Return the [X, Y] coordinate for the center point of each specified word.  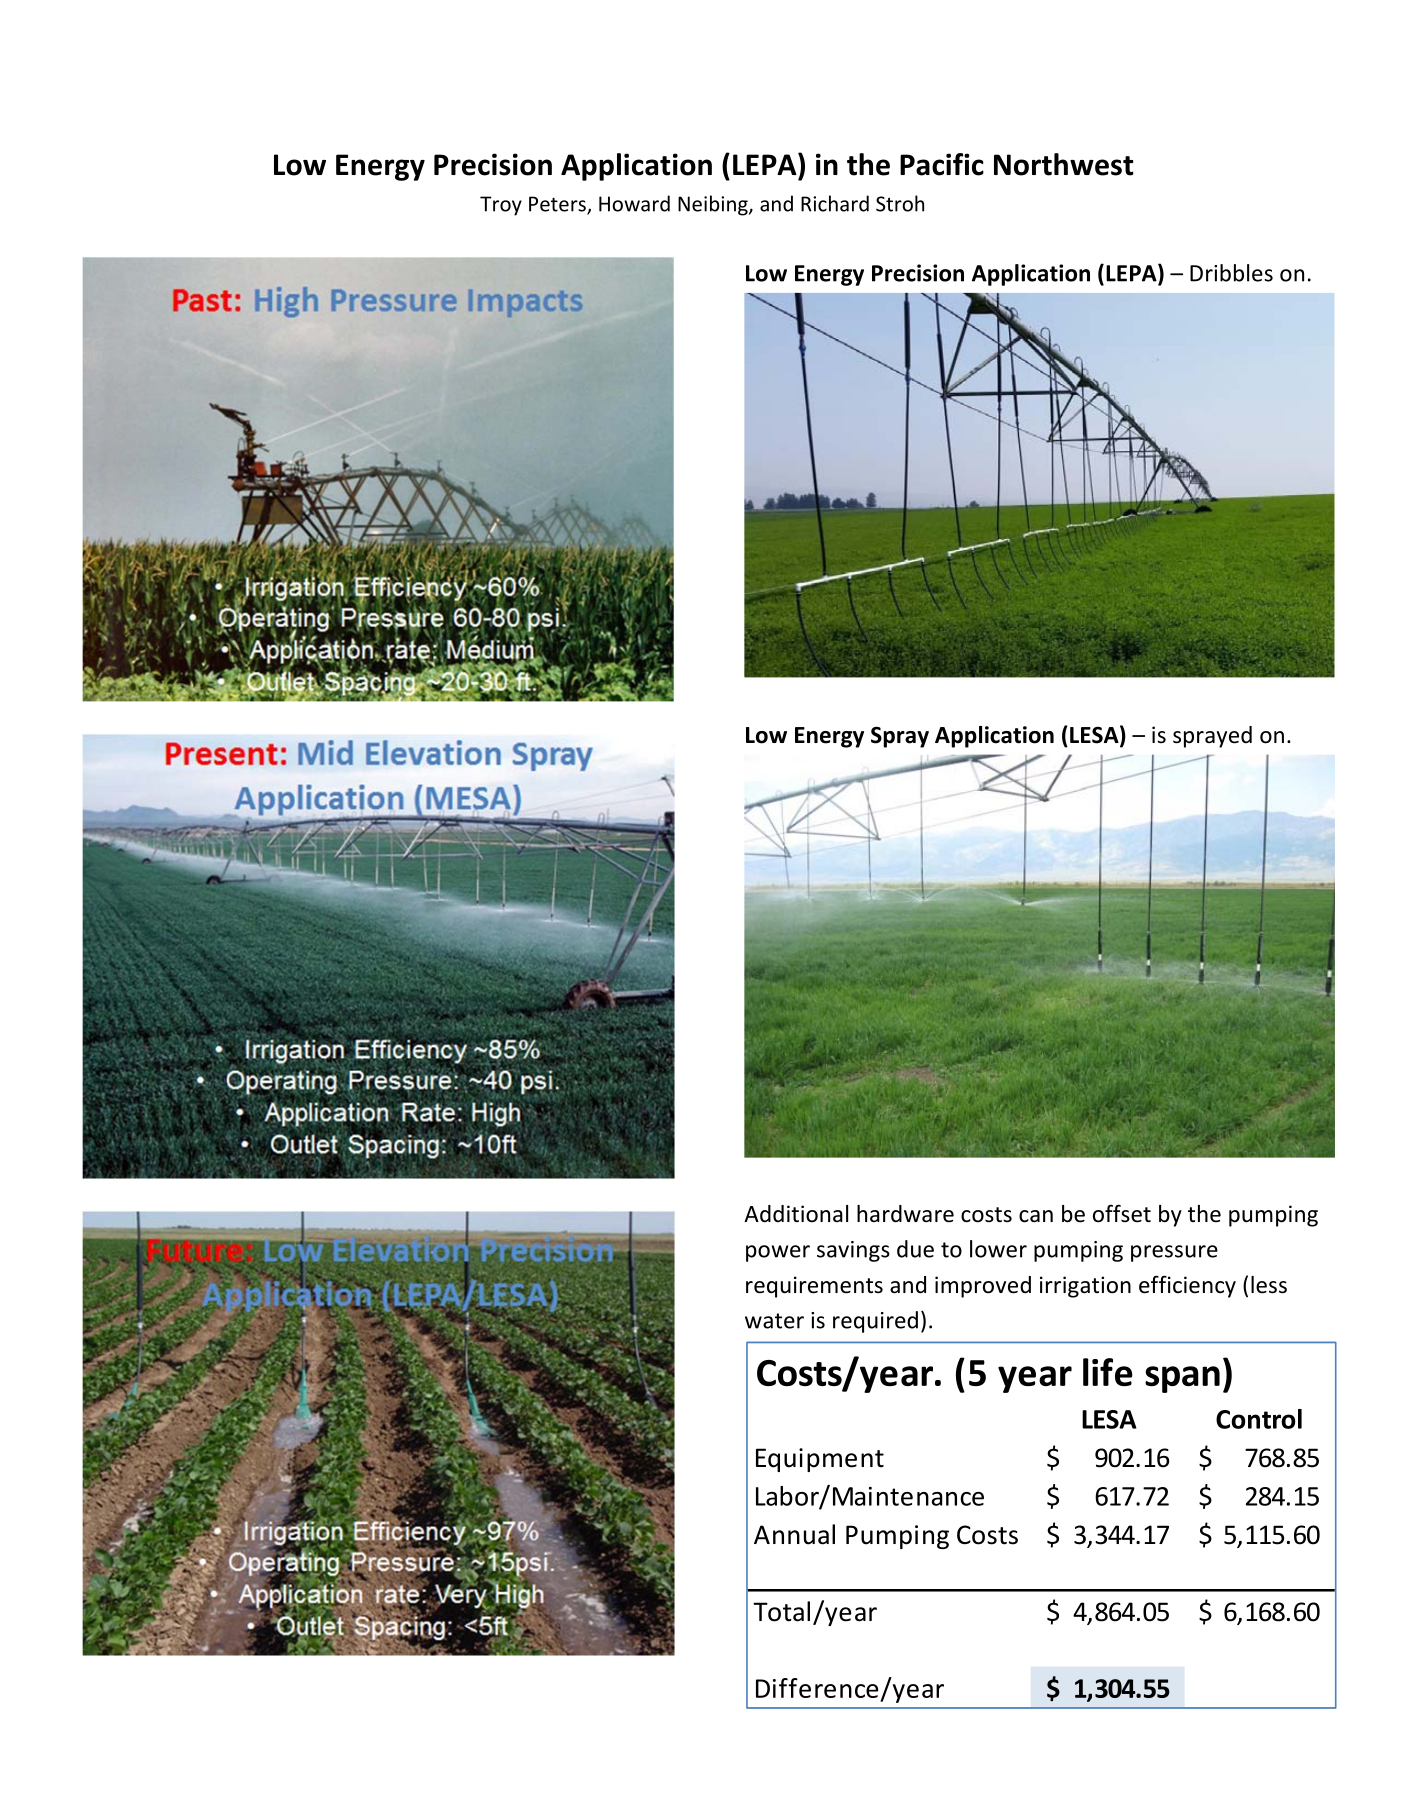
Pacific [942, 164]
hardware [905, 1214]
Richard [835, 203]
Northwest [1064, 164]
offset [1122, 1213]
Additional [796, 1214]
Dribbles [1231, 273]
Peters [558, 205]
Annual [794, 1534]
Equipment [820, 1460]
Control [1259, 1419]
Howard [634, 203]
